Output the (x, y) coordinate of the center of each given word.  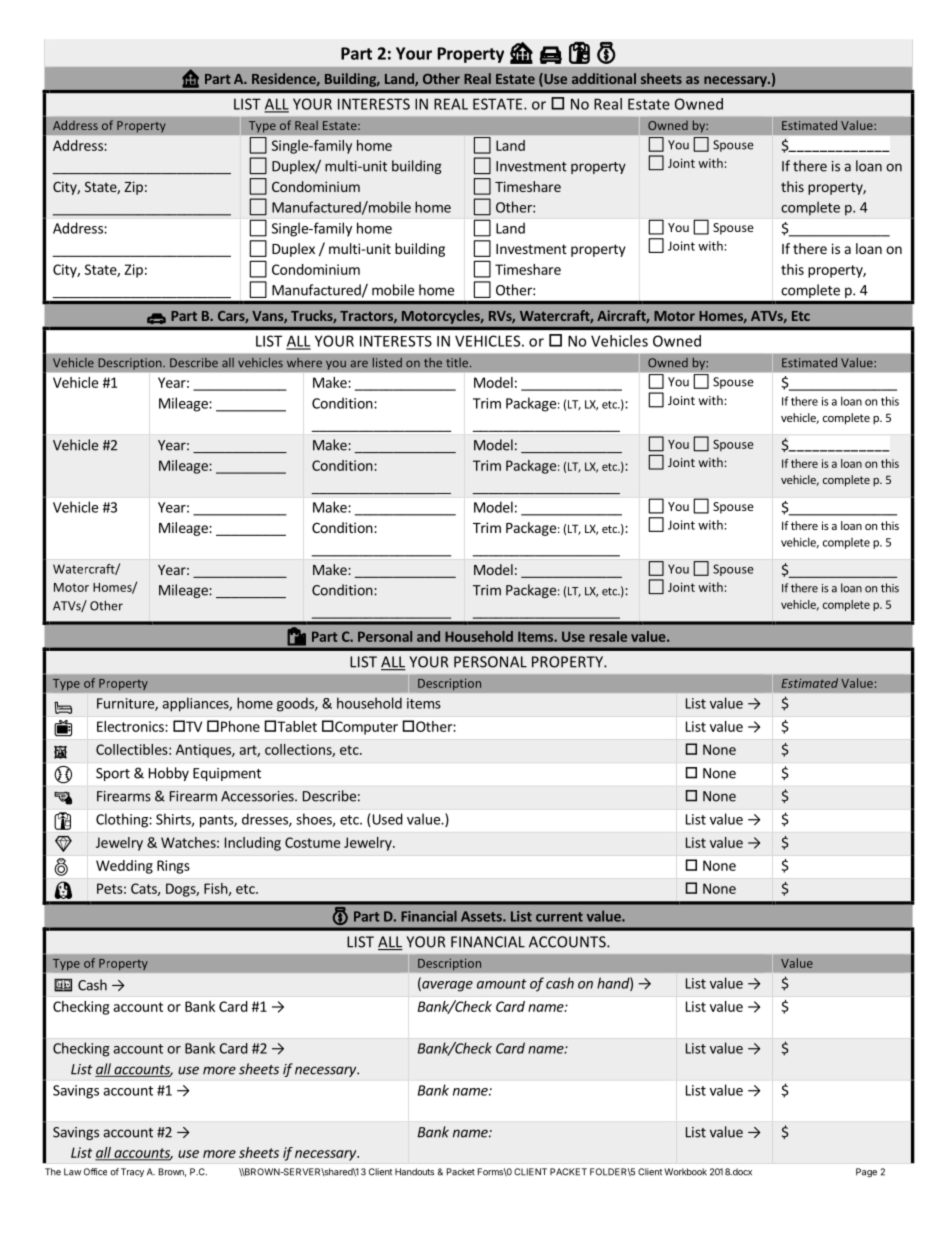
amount (502, 984)
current (559, 917)
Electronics (131, 726)
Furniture (126, 704)
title (458, 363)
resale (608, 636)
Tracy (132, 1172)
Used (386, 820)
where (304, 363)
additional (604, 78)
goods (296, 704)
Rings (173, 867)
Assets (482, 916)
